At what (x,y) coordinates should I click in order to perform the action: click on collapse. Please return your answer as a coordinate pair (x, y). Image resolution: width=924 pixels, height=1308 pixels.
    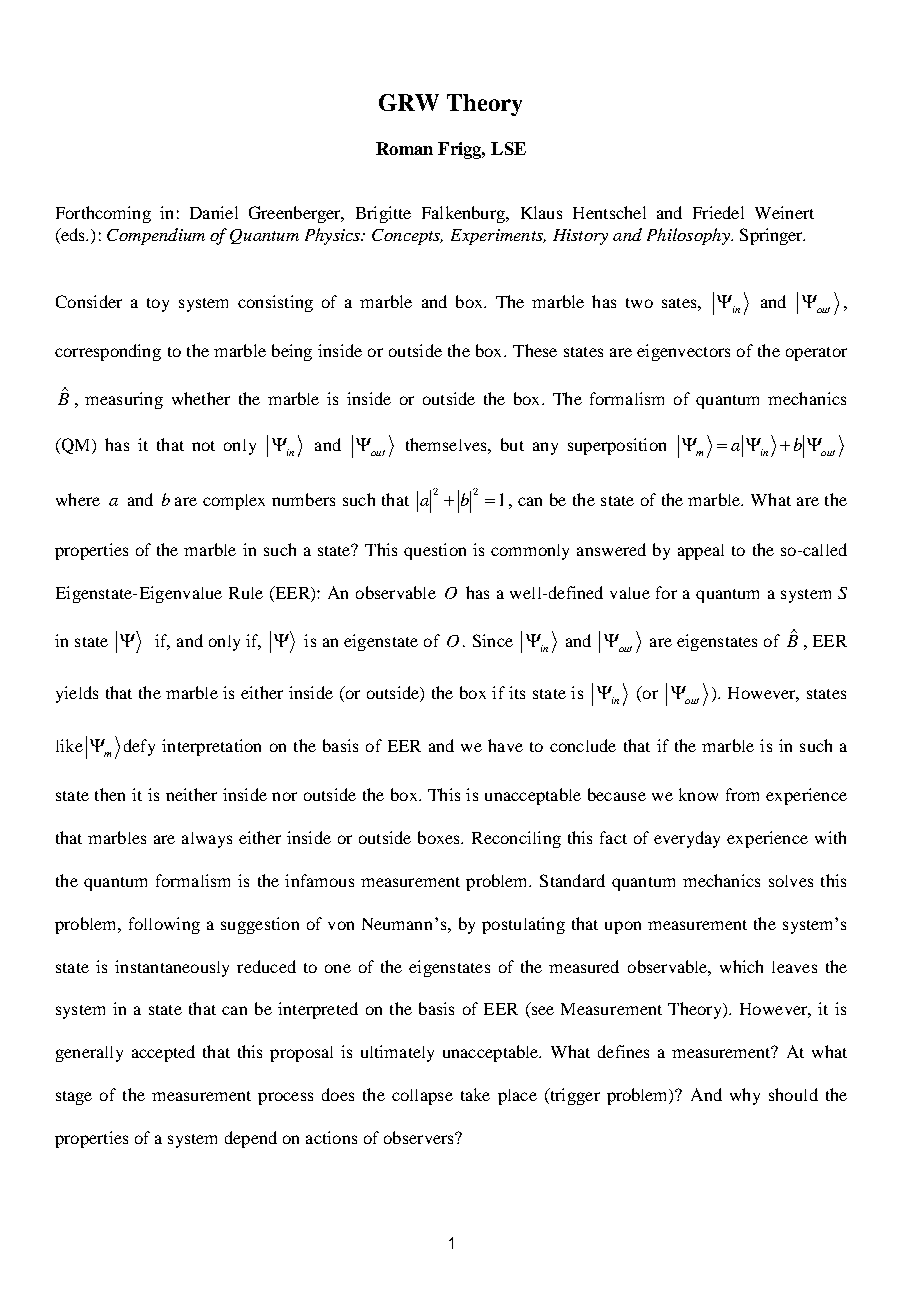
    Looking at the image, I should click on (422, 1097).
